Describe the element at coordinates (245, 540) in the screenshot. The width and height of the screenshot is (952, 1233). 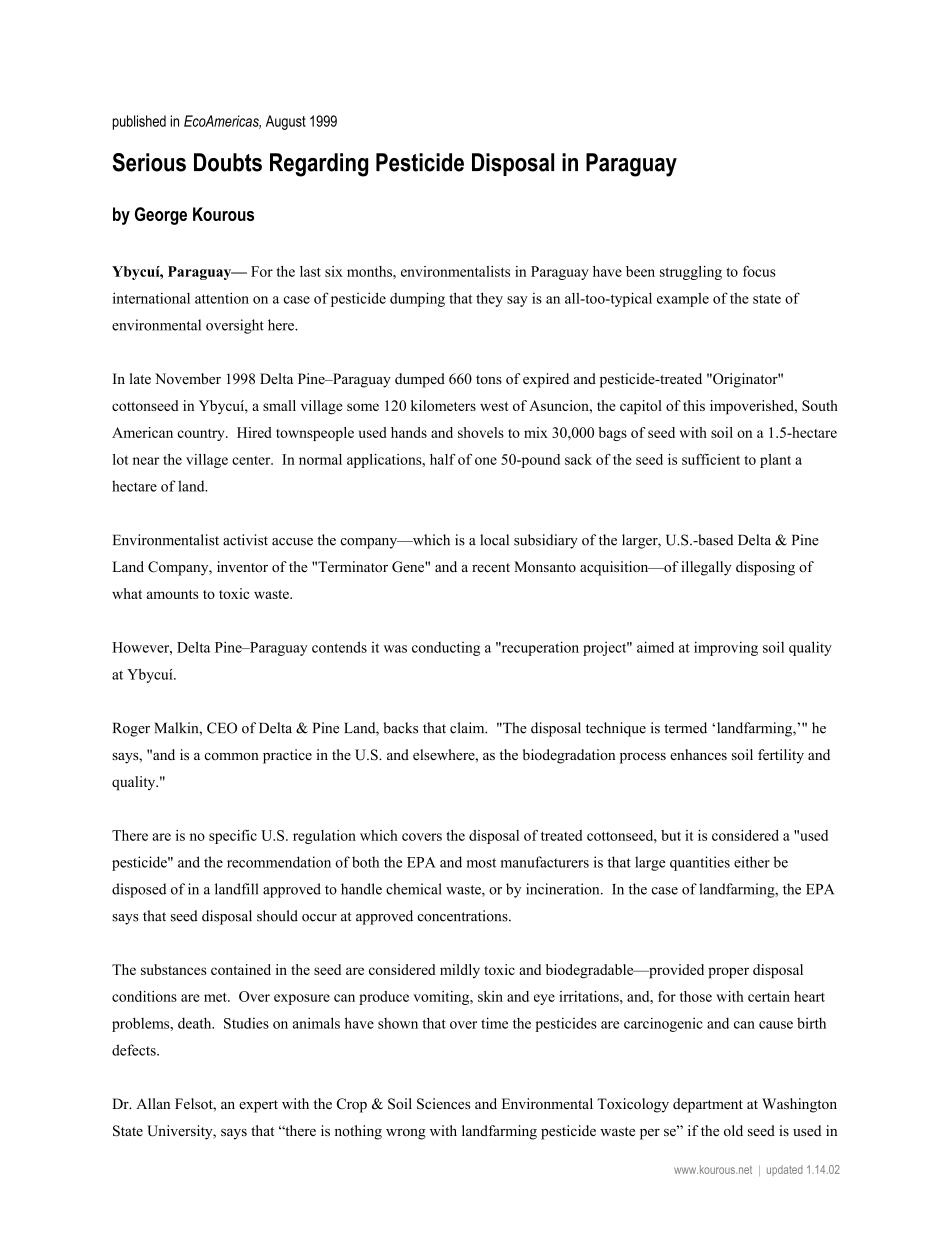
I see `activist` at that location.
